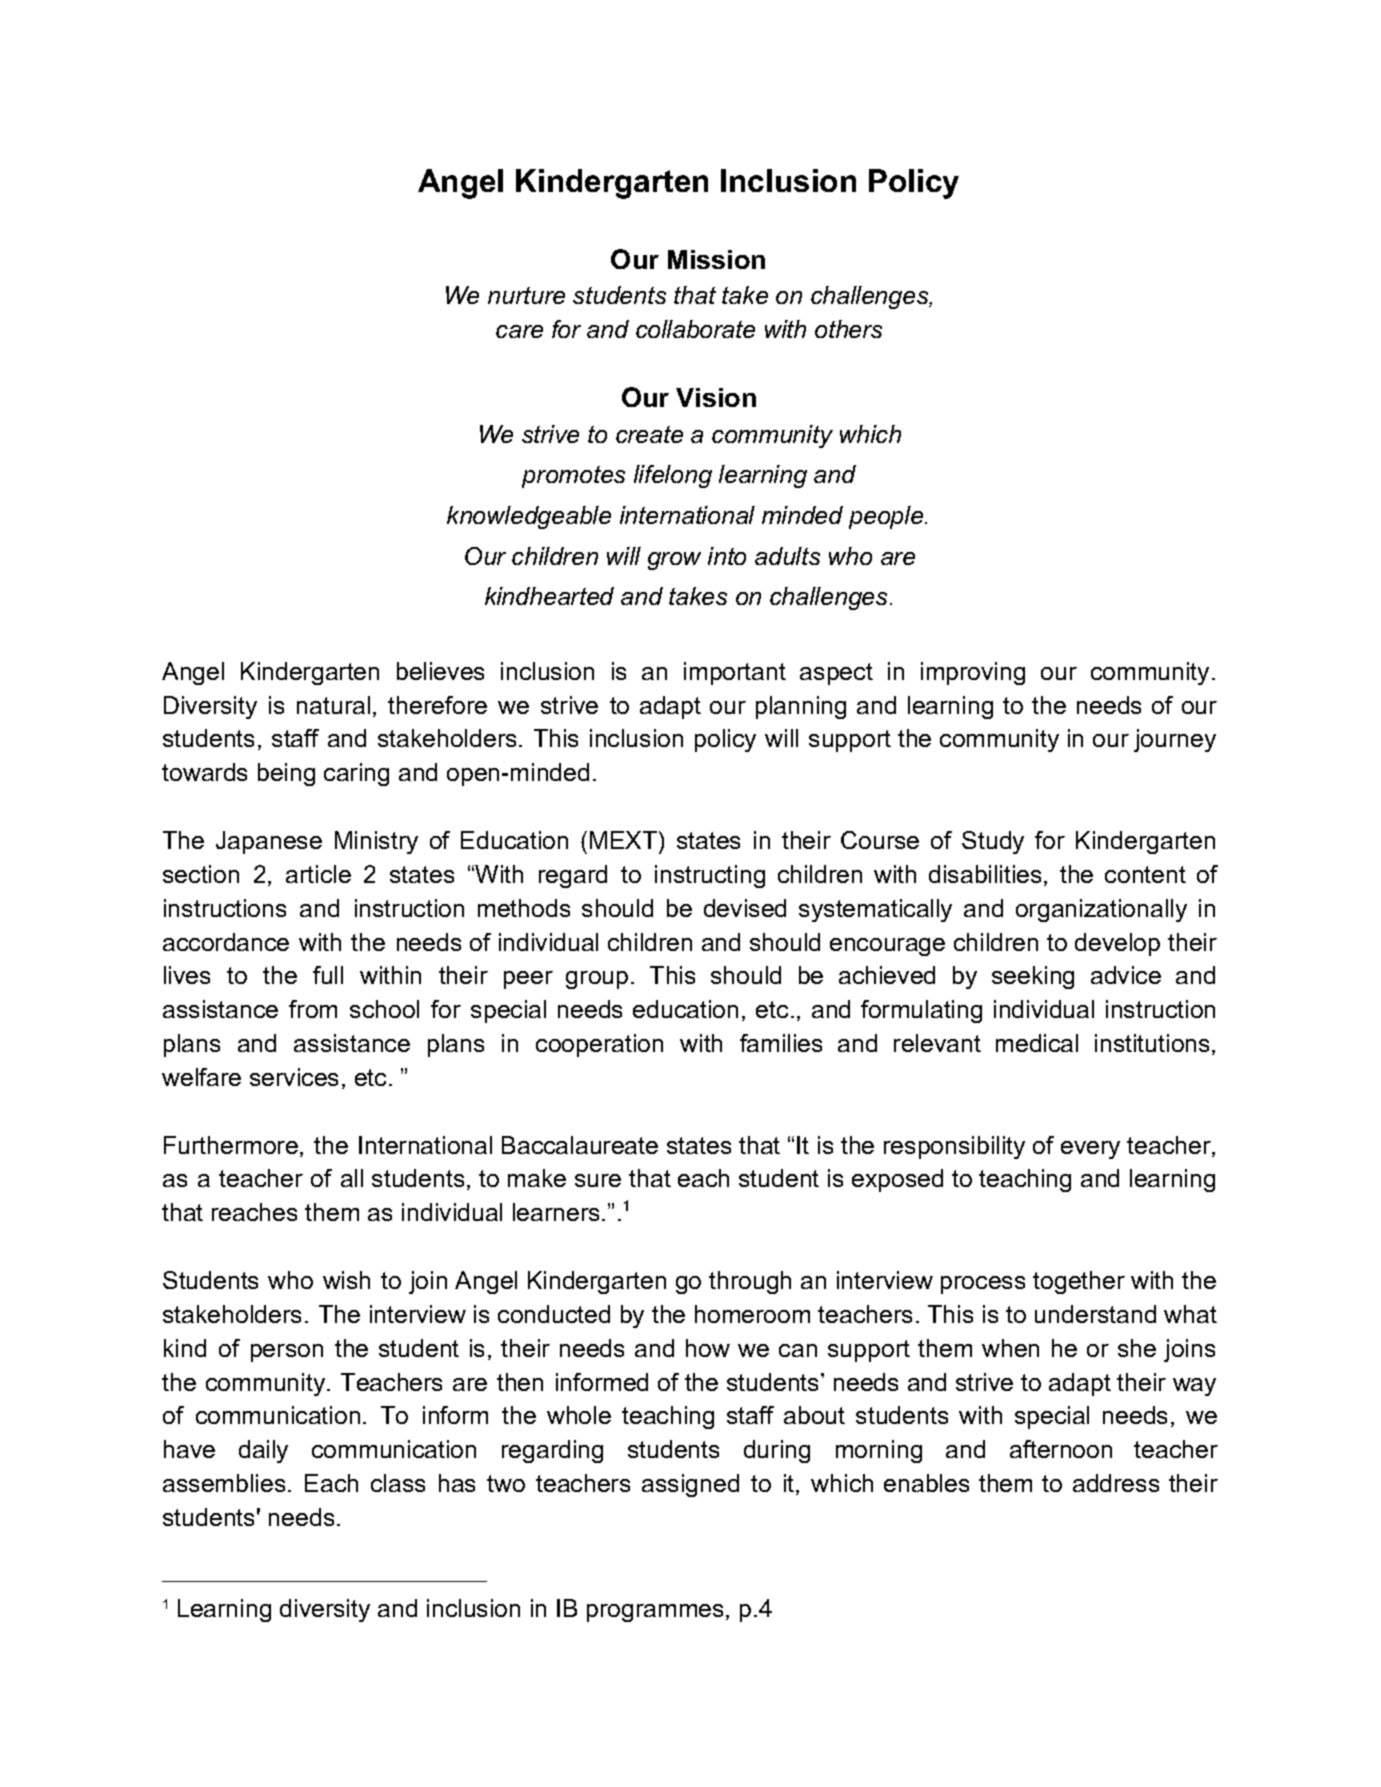 Image resolution: width=1381 pixels, height=1787 pixels. I want to click on collaborate, so click(695, 329).
